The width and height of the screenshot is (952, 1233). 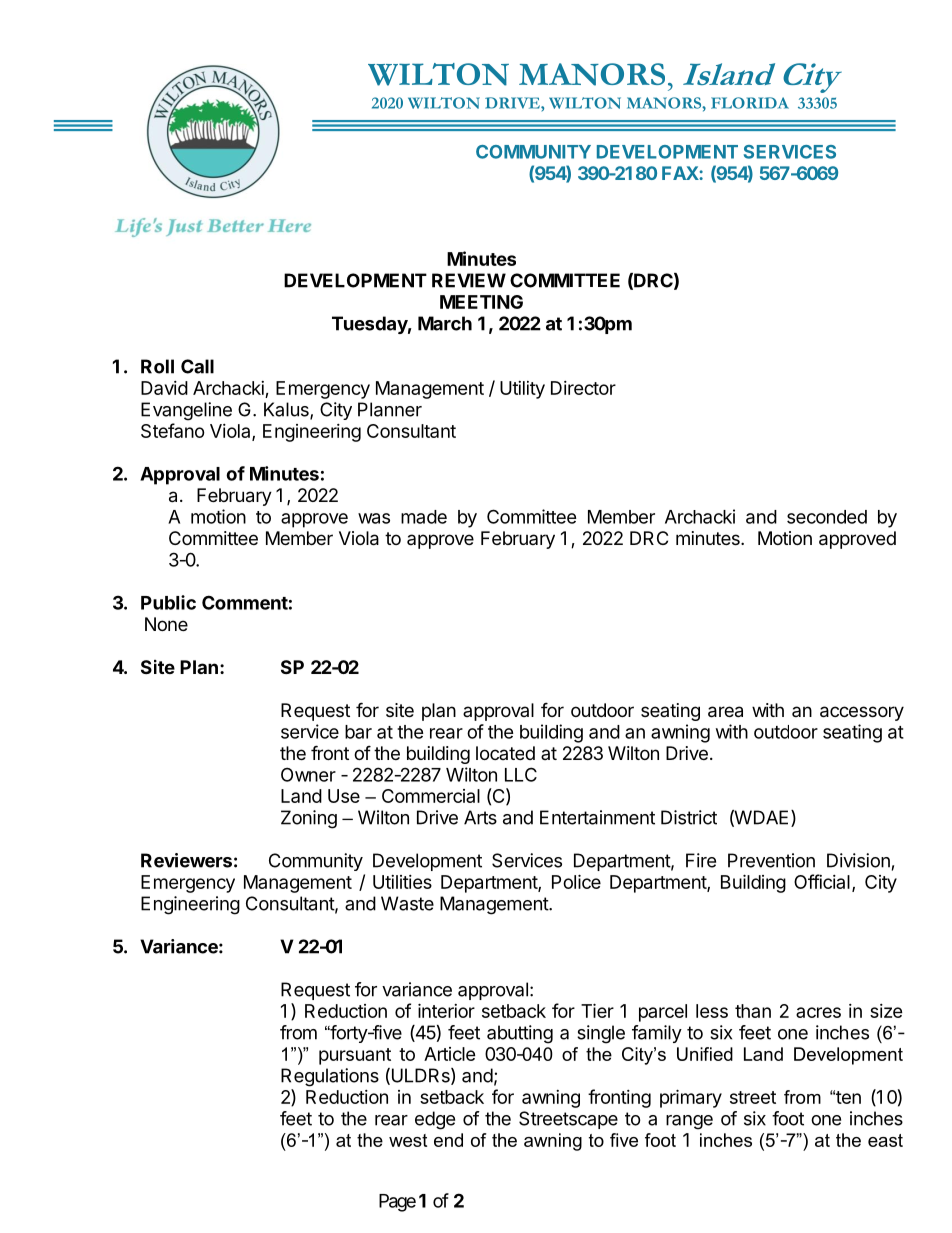 I want to click on LLC, so click(x=521, y=774).
